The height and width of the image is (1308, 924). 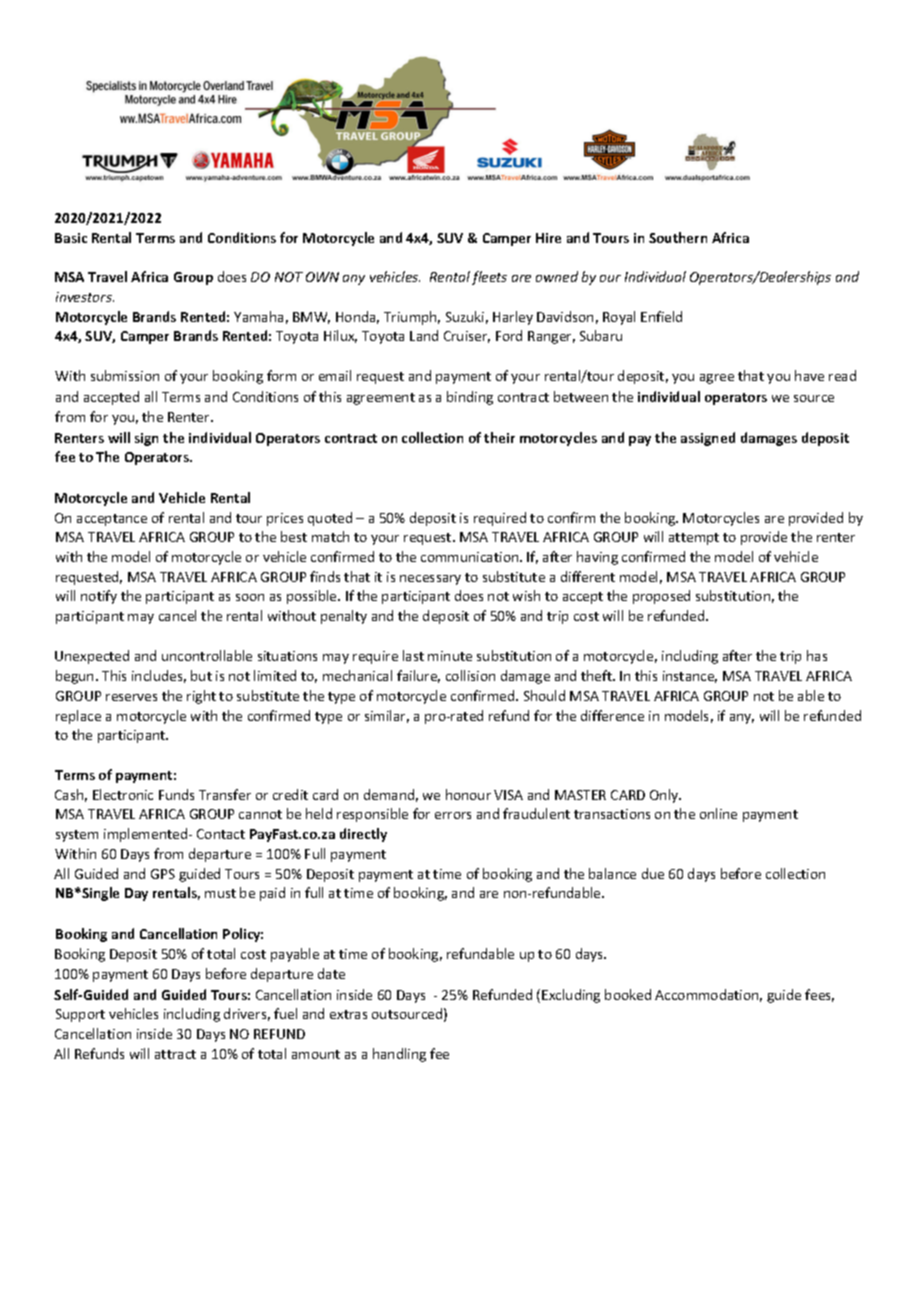 What do you see at coordinates (499, 437) in the image?
I see `their` at bounding box center [499, 437].
